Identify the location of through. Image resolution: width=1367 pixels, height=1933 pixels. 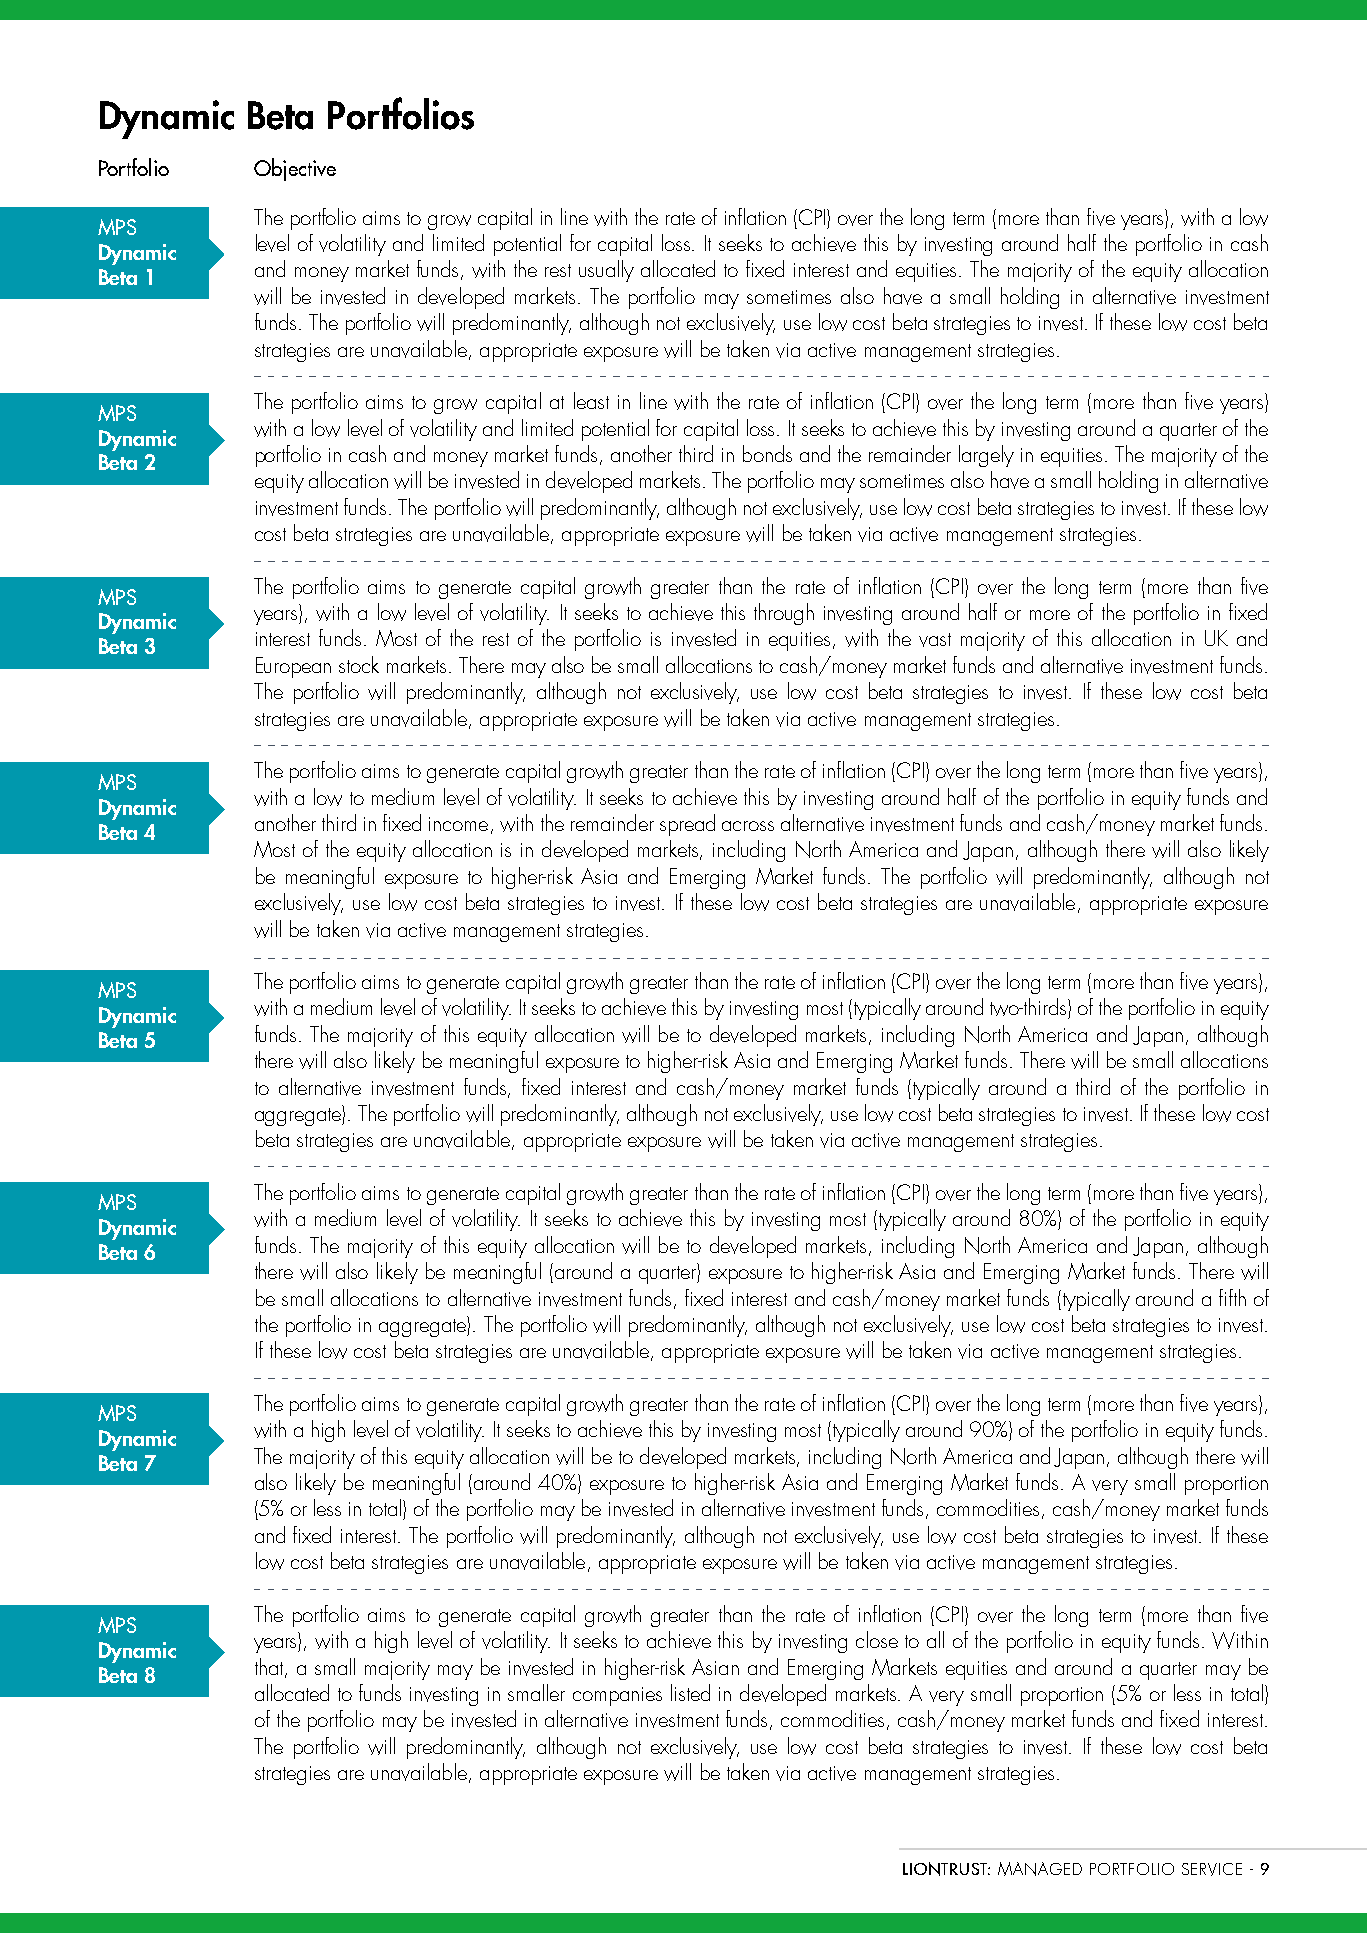
(784, 614).
